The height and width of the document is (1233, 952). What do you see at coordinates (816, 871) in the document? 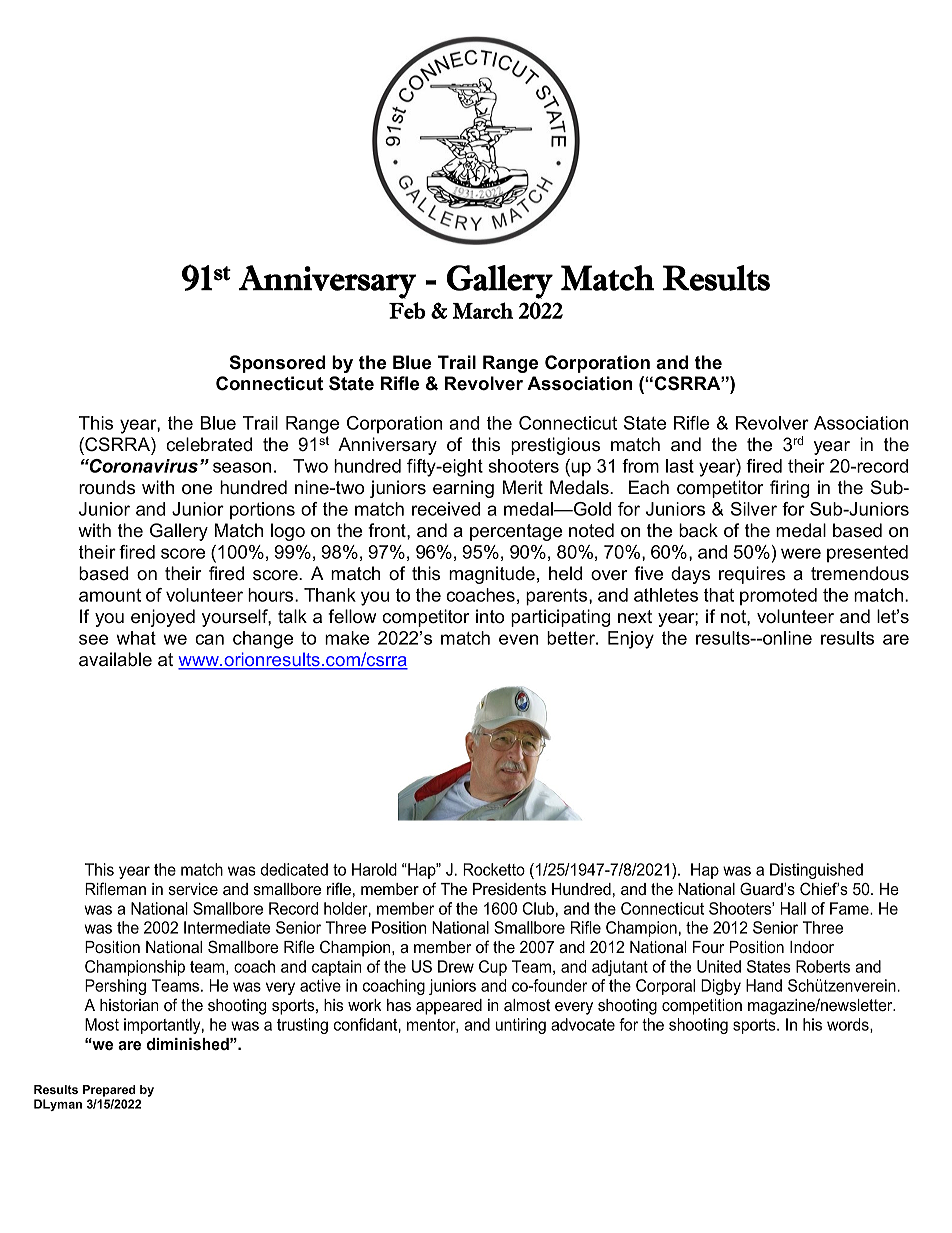
I see `Distinguished` at bounding box center [816, 871].
